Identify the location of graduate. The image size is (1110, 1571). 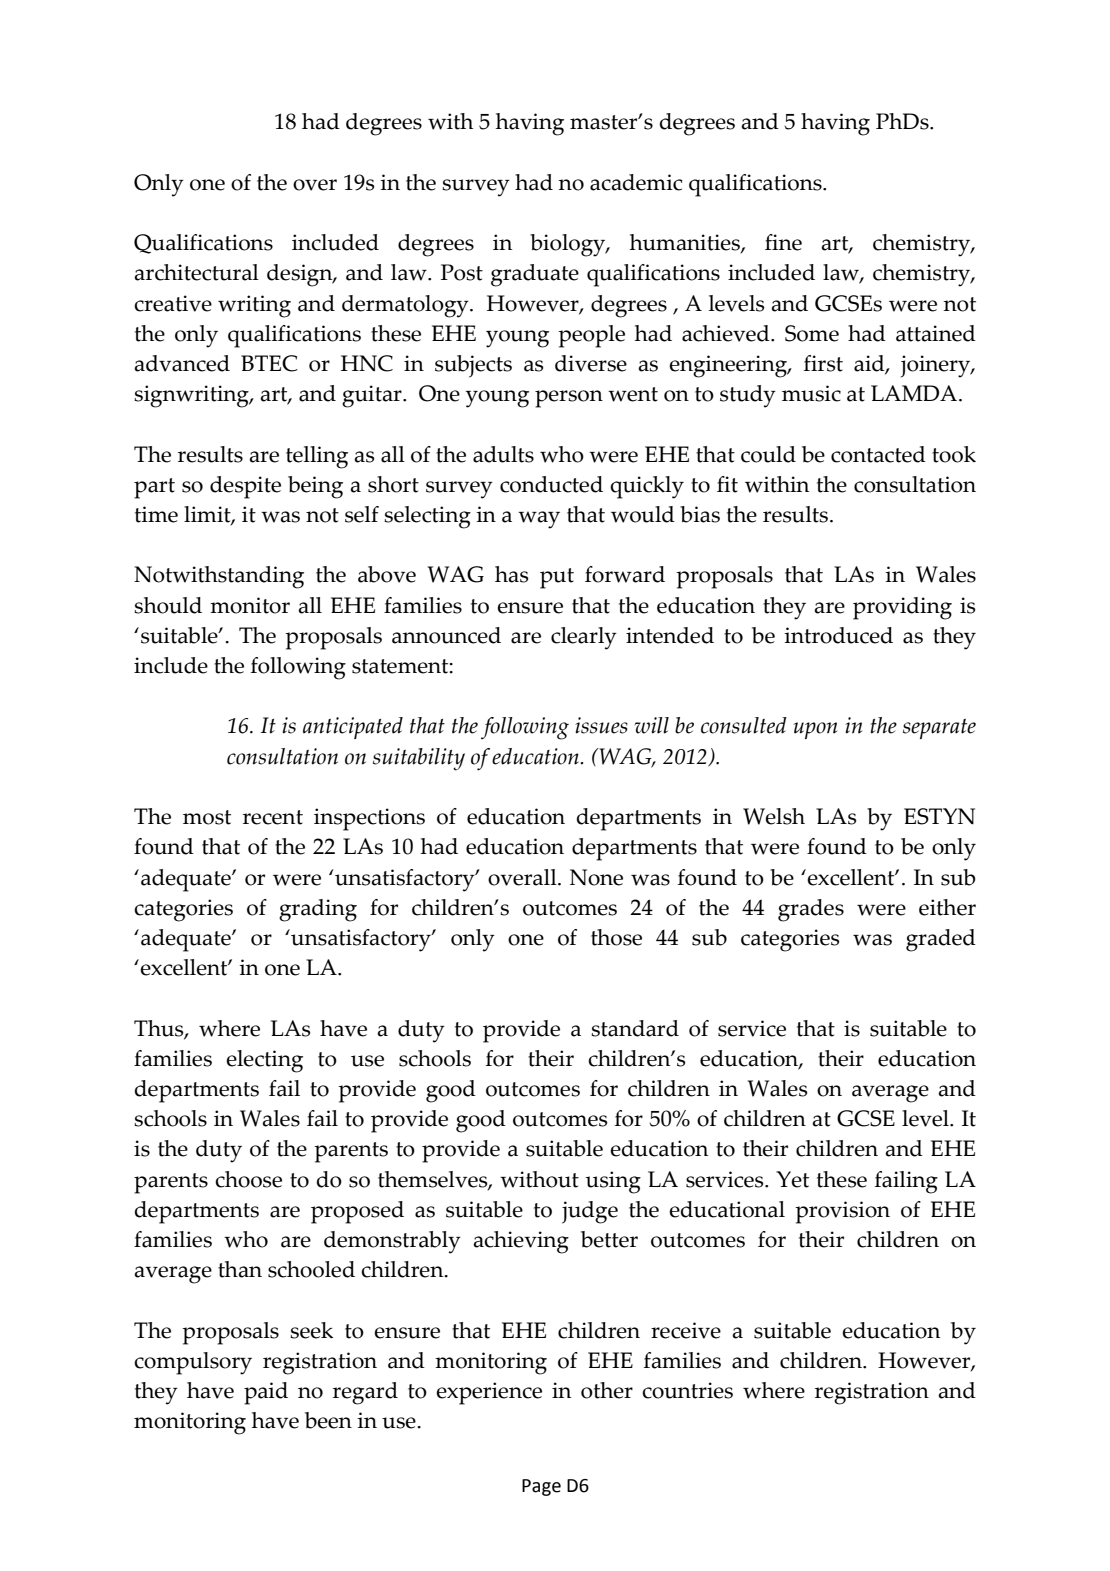
(535, 275).
